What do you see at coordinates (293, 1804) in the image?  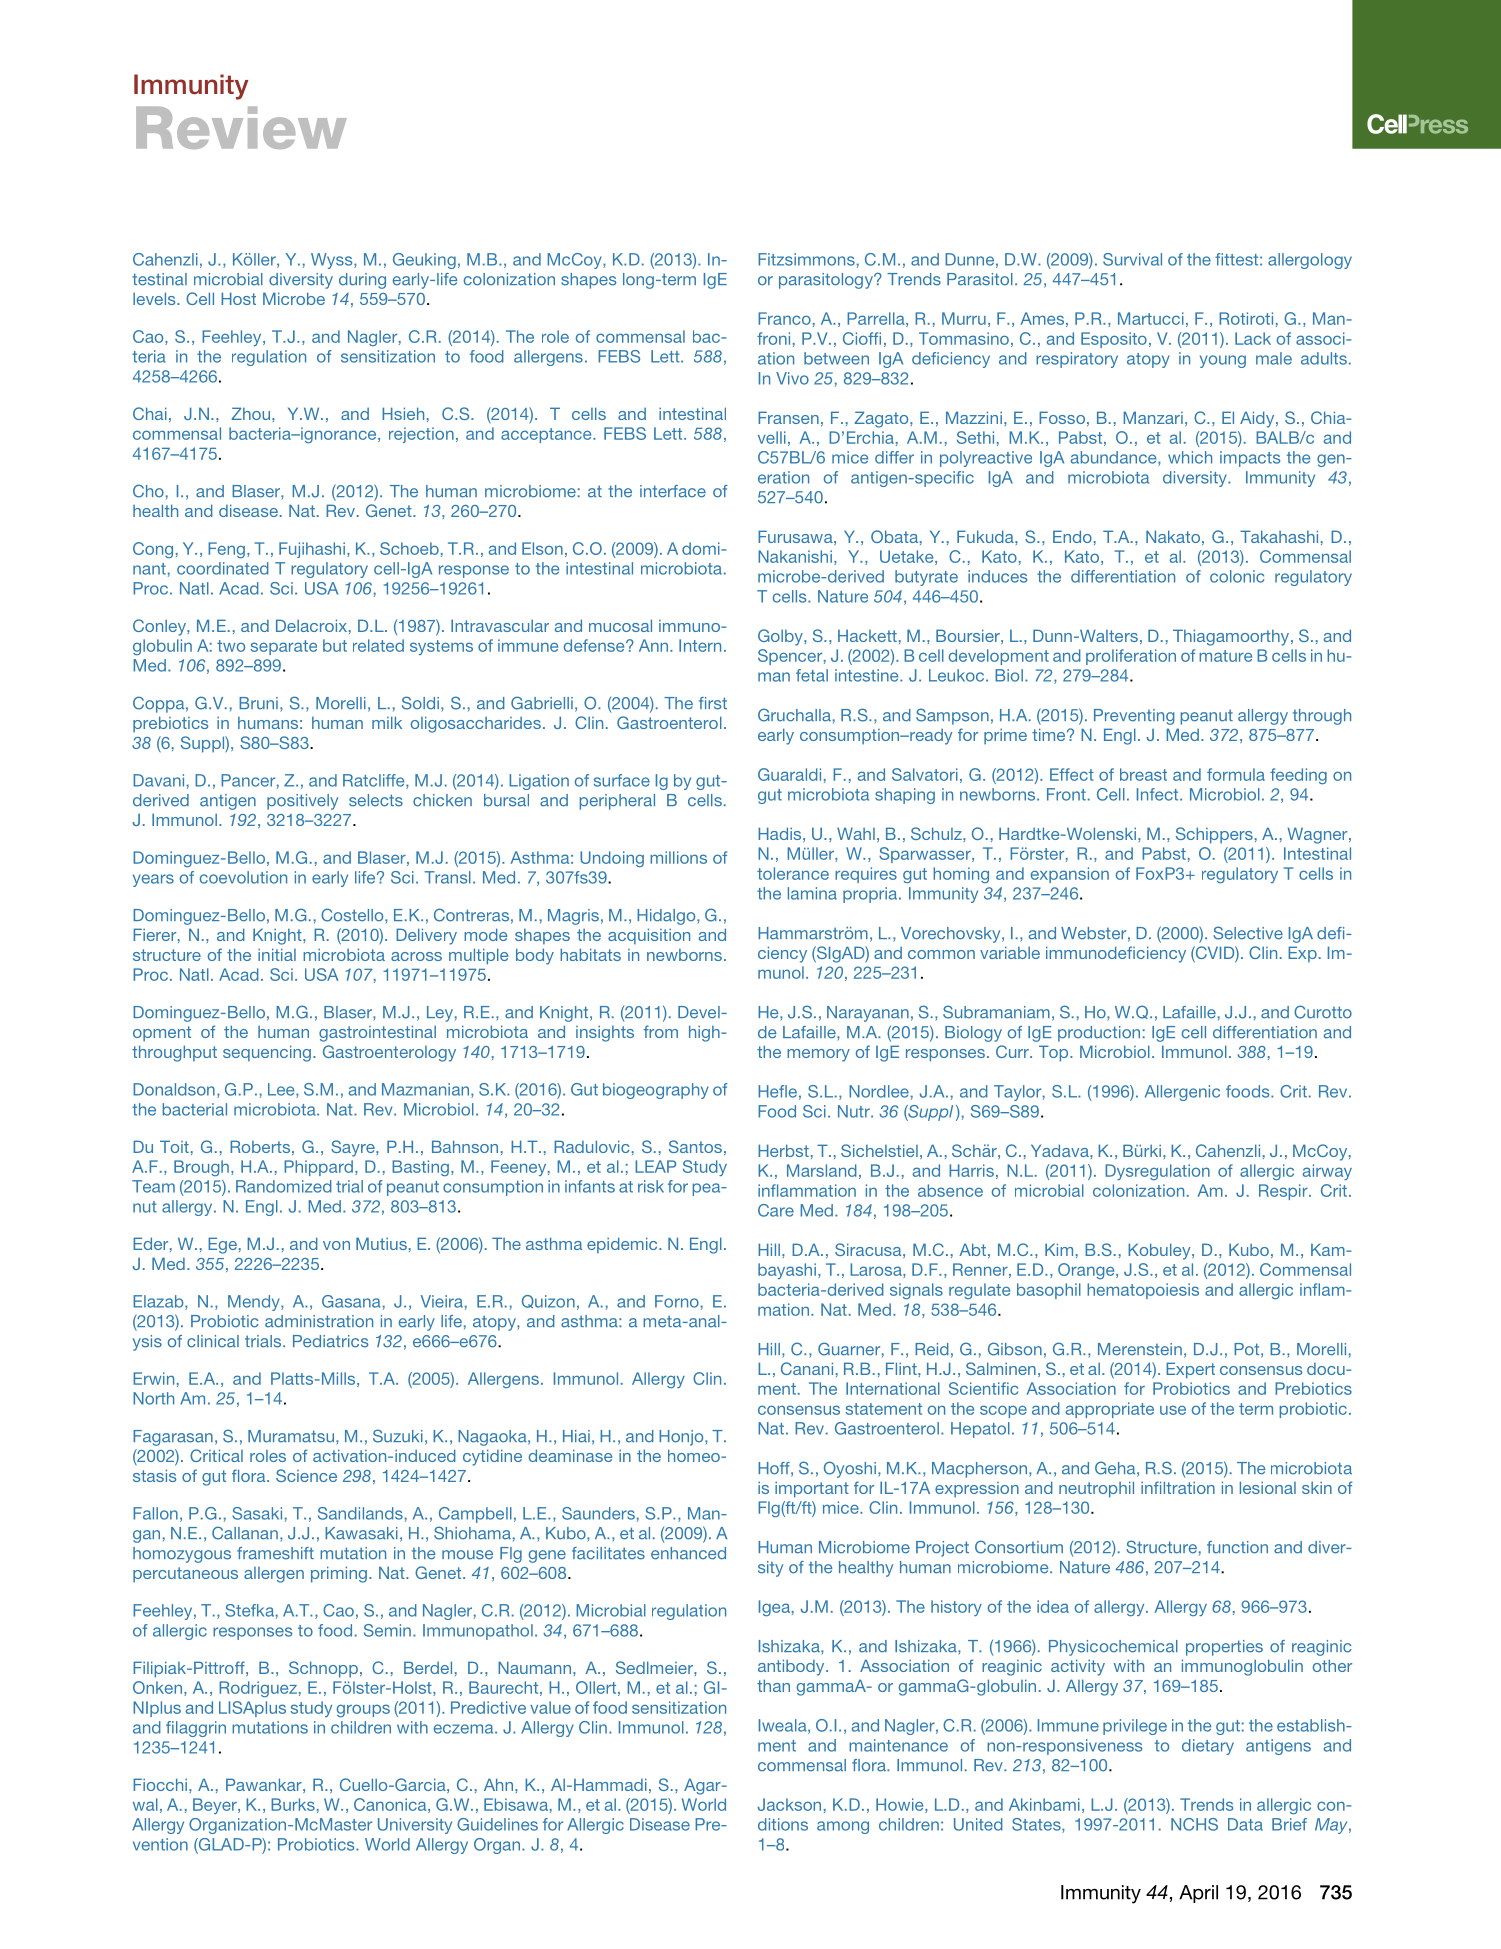 I see `Burks` at bounding box center [293, 1804].
